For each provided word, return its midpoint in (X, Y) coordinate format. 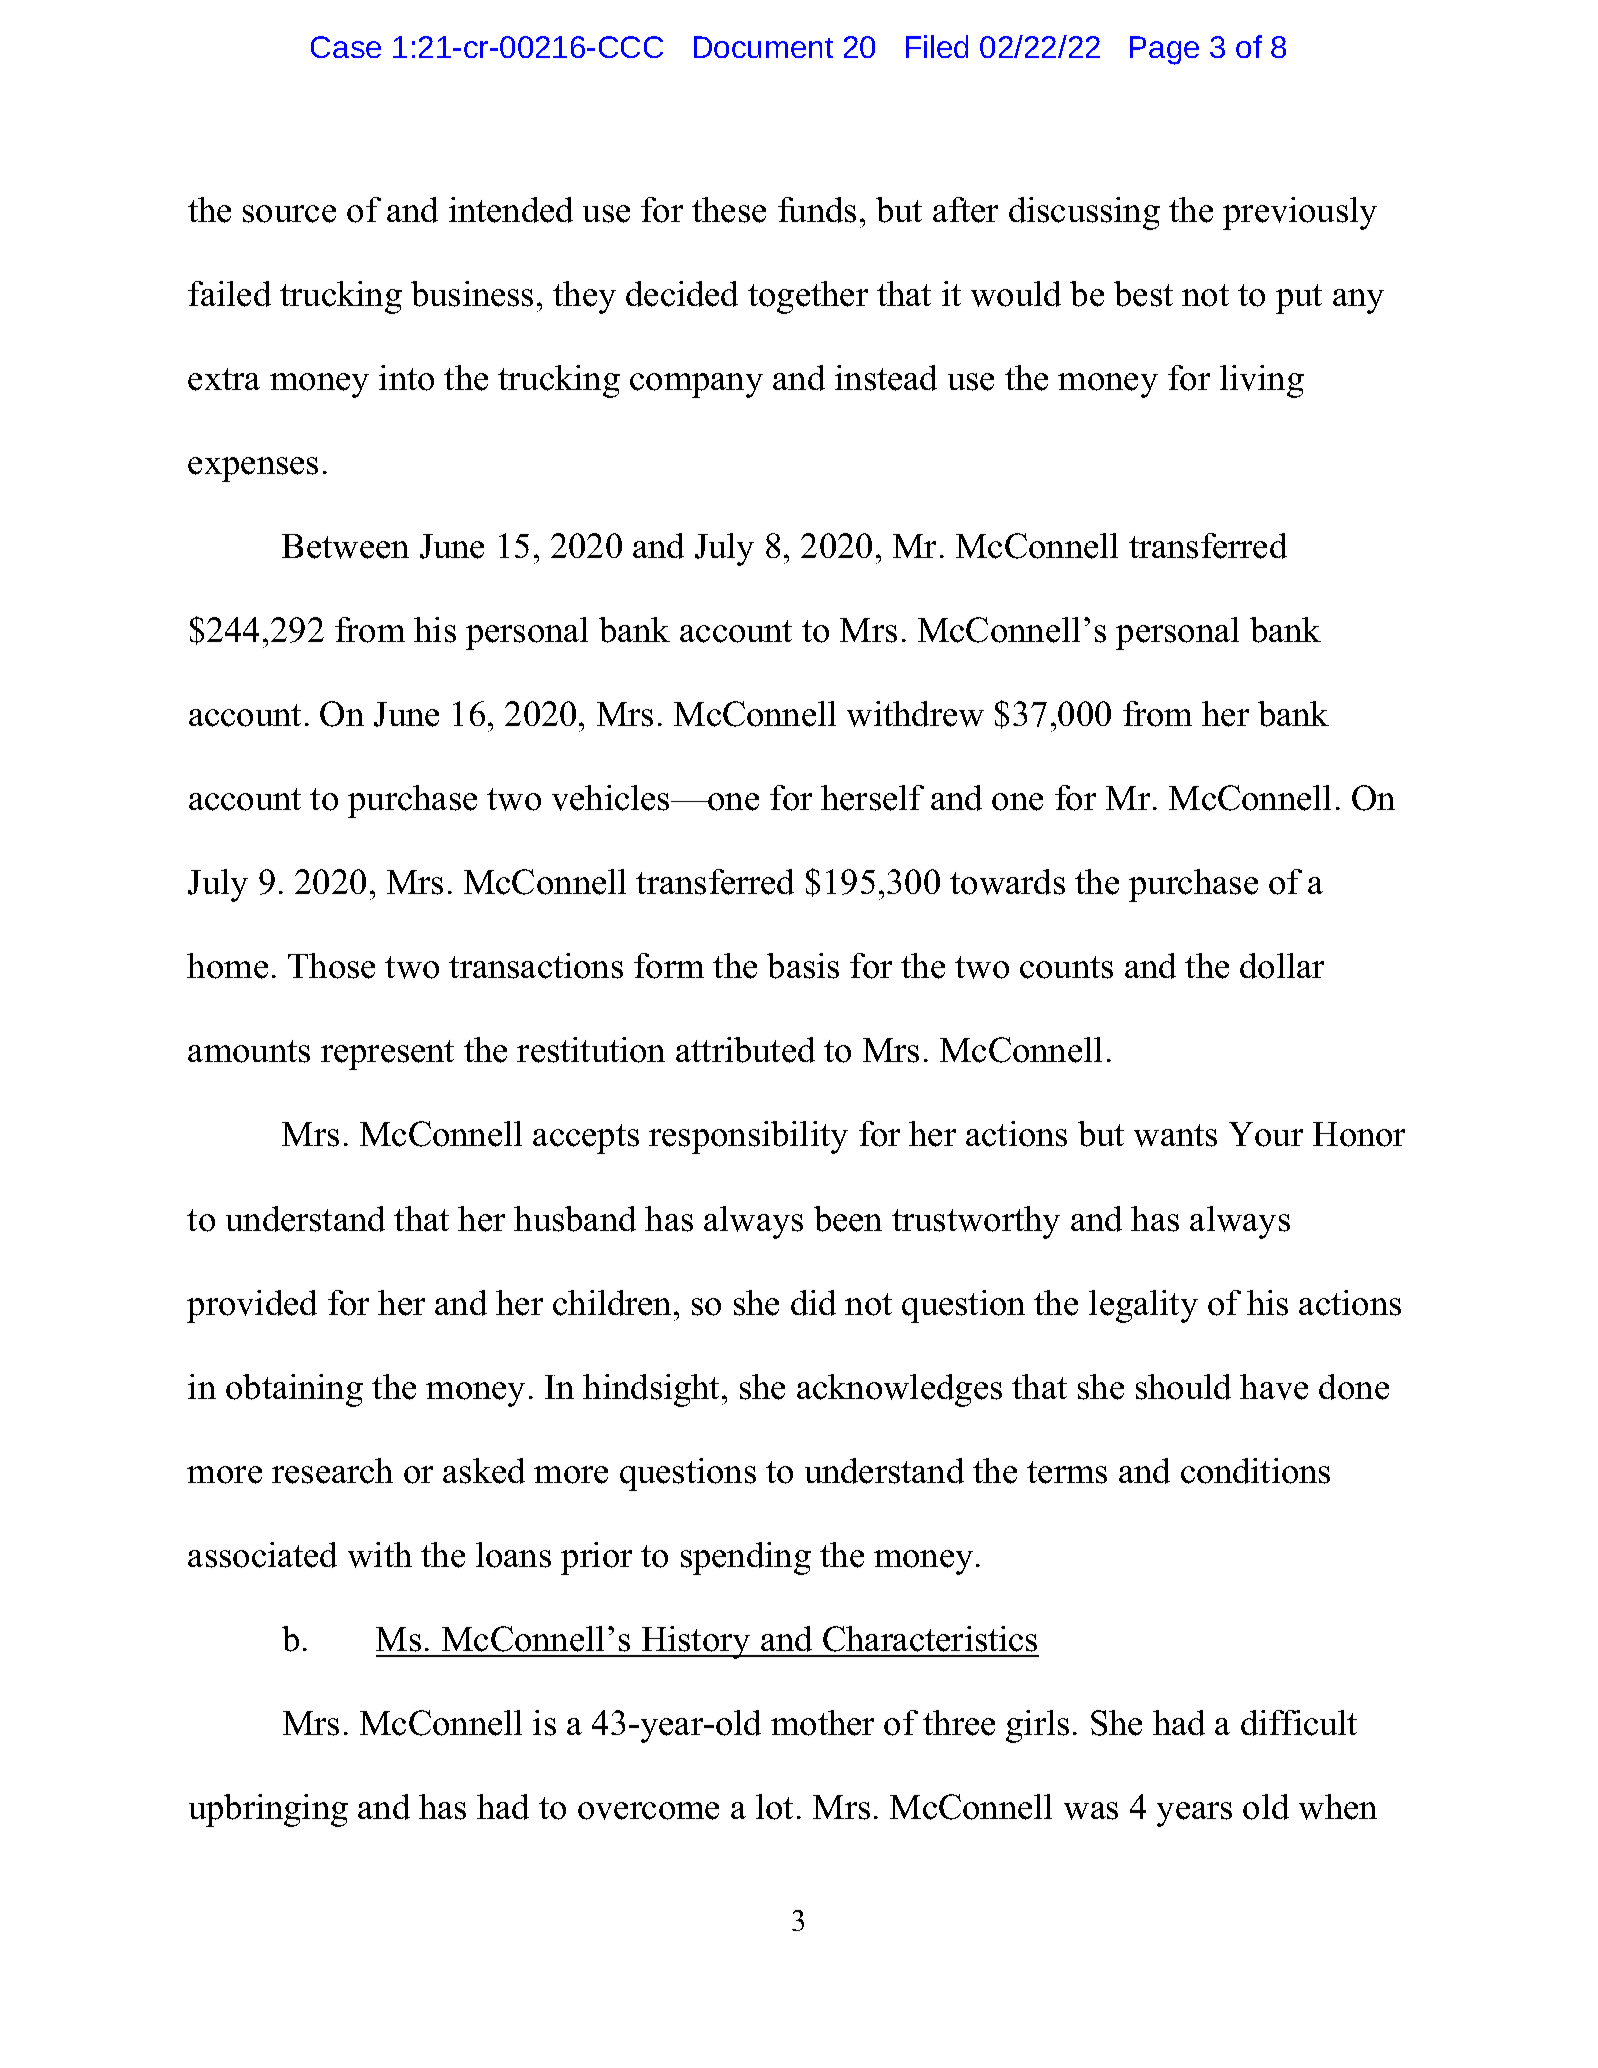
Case (346, 47)
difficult (1299, 1723)
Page (1164, 50)
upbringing (268, 1810)
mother (822, 1723)
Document (763, 47)
